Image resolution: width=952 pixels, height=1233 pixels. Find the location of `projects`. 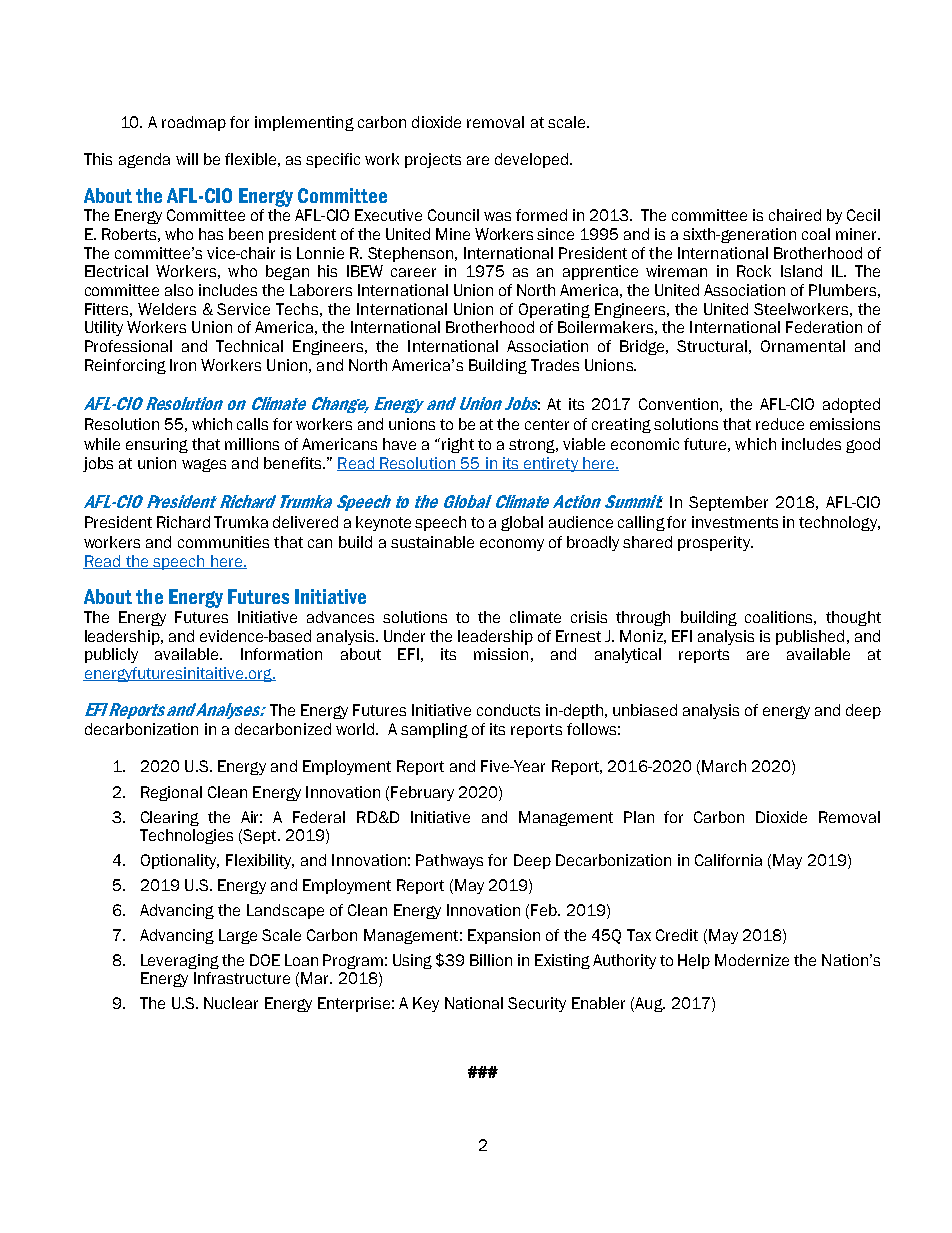

projects is located at coordinates (433, 160).
